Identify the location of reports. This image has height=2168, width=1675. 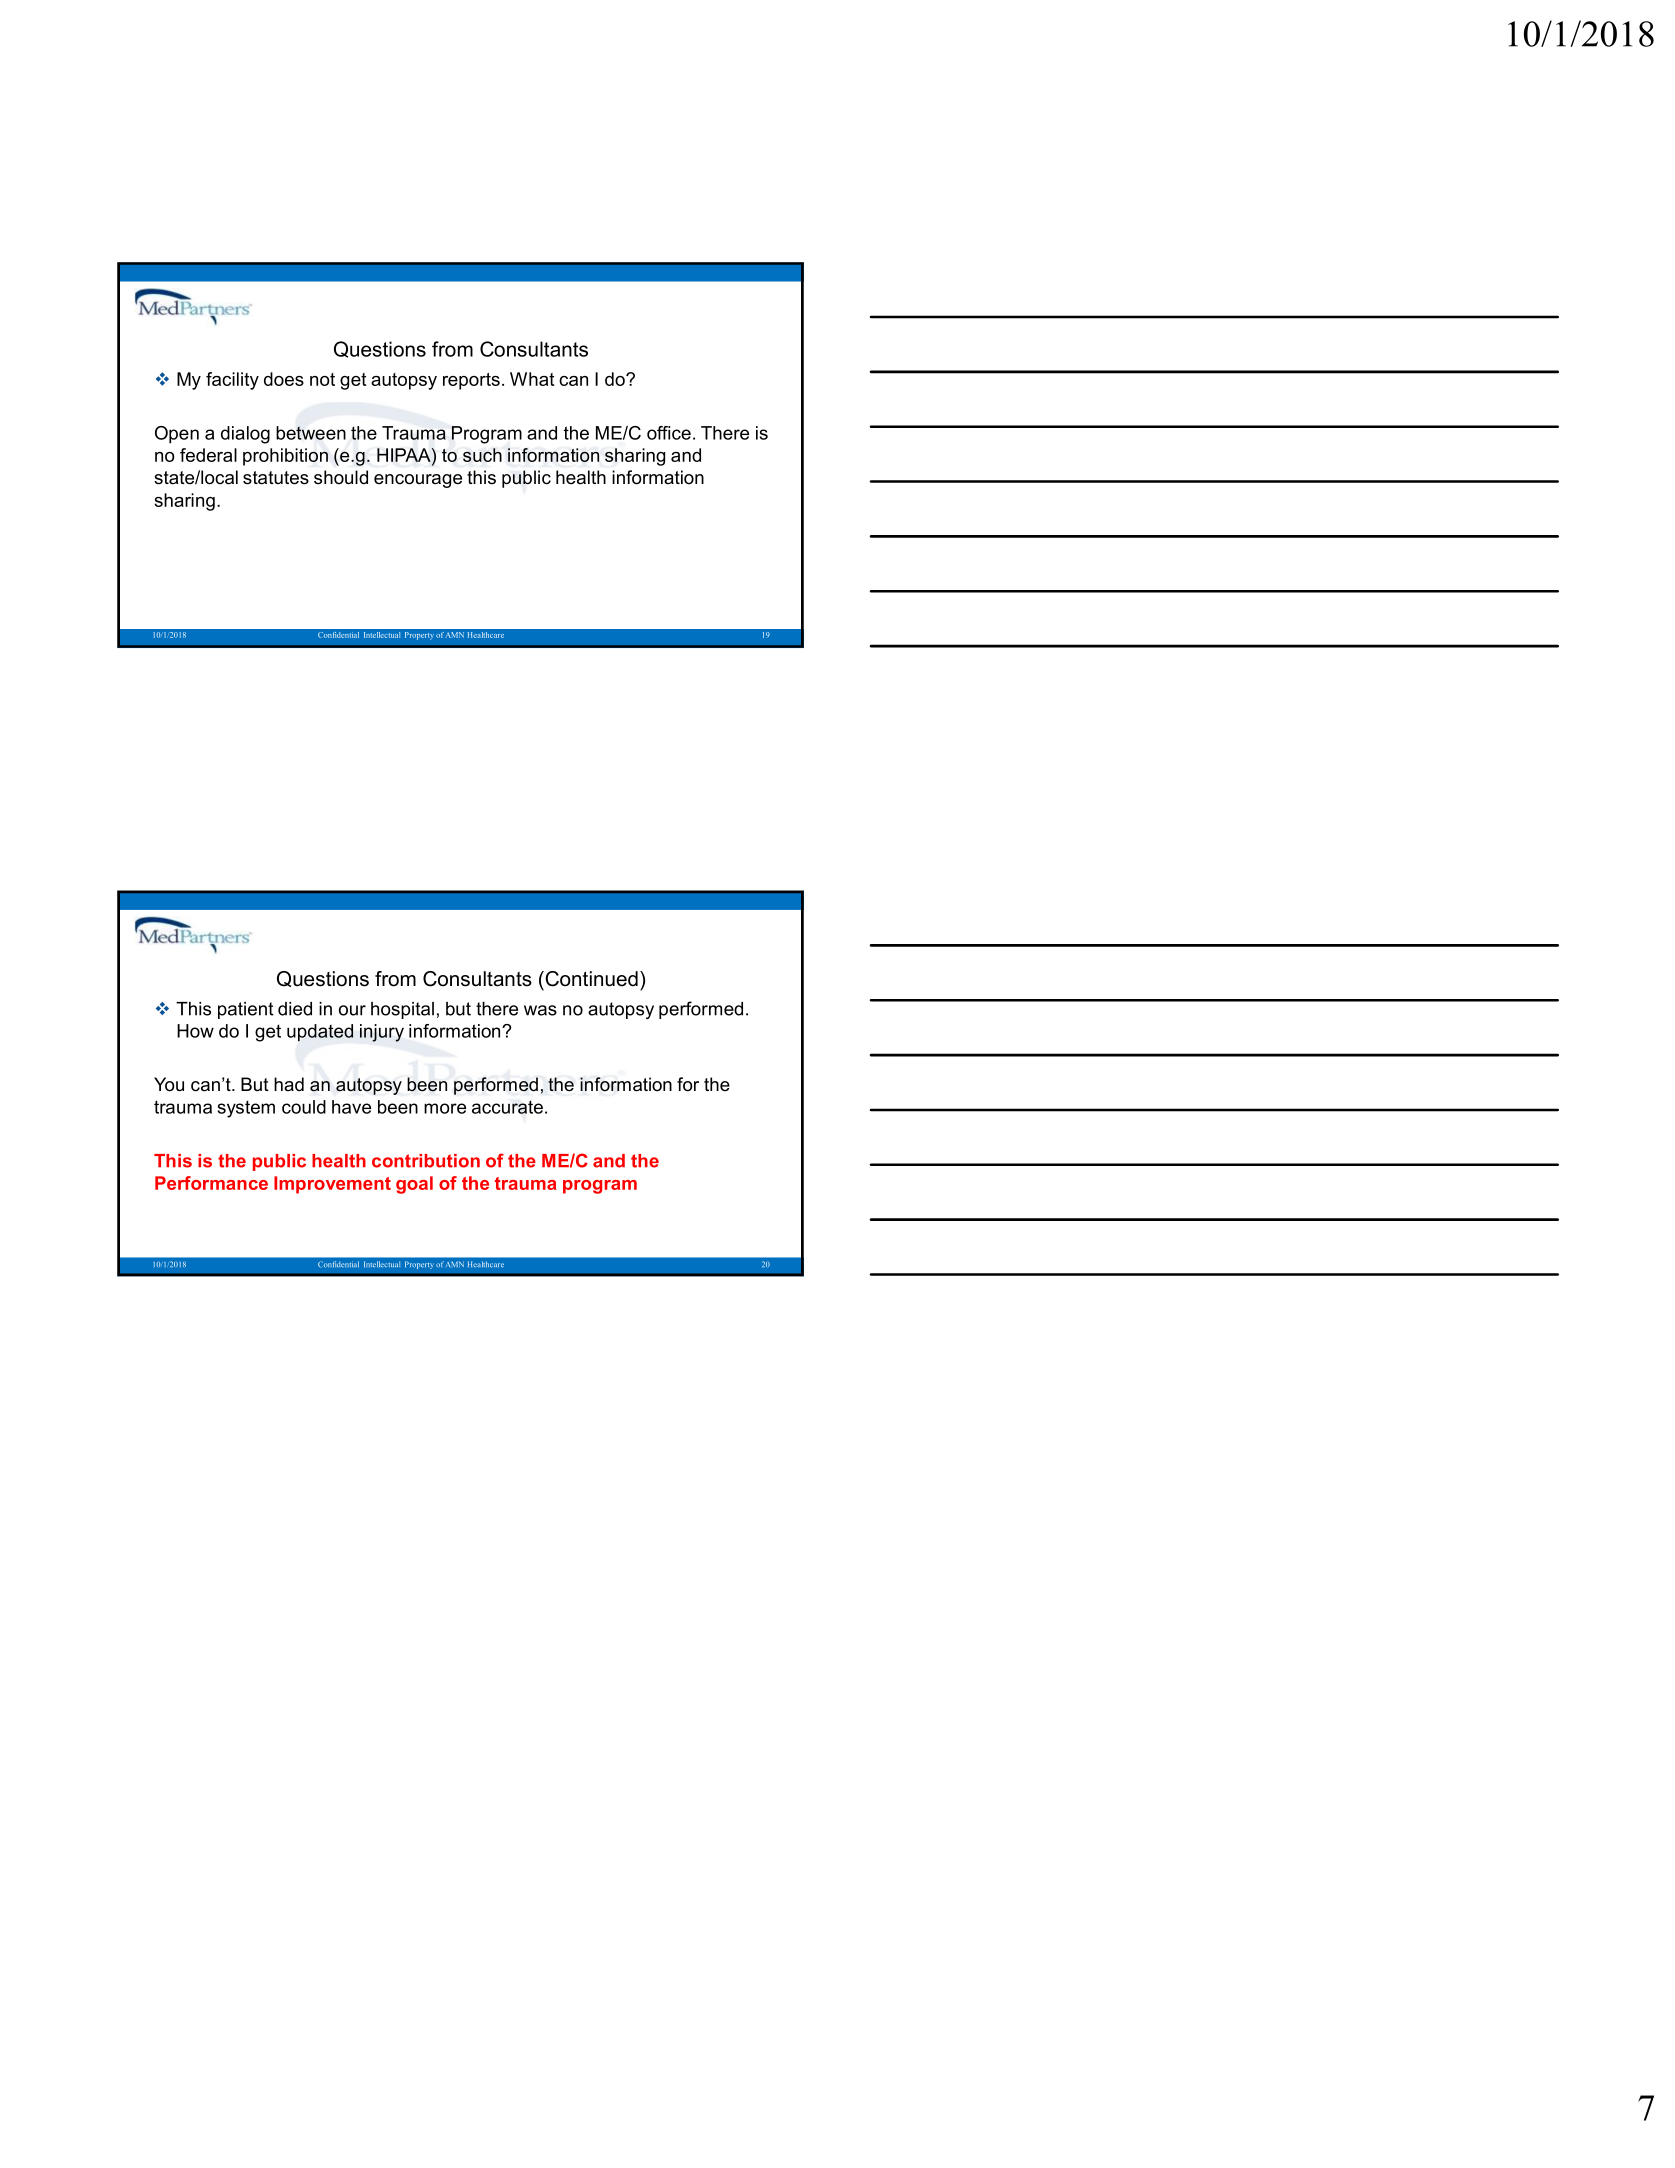
(471, 381).
